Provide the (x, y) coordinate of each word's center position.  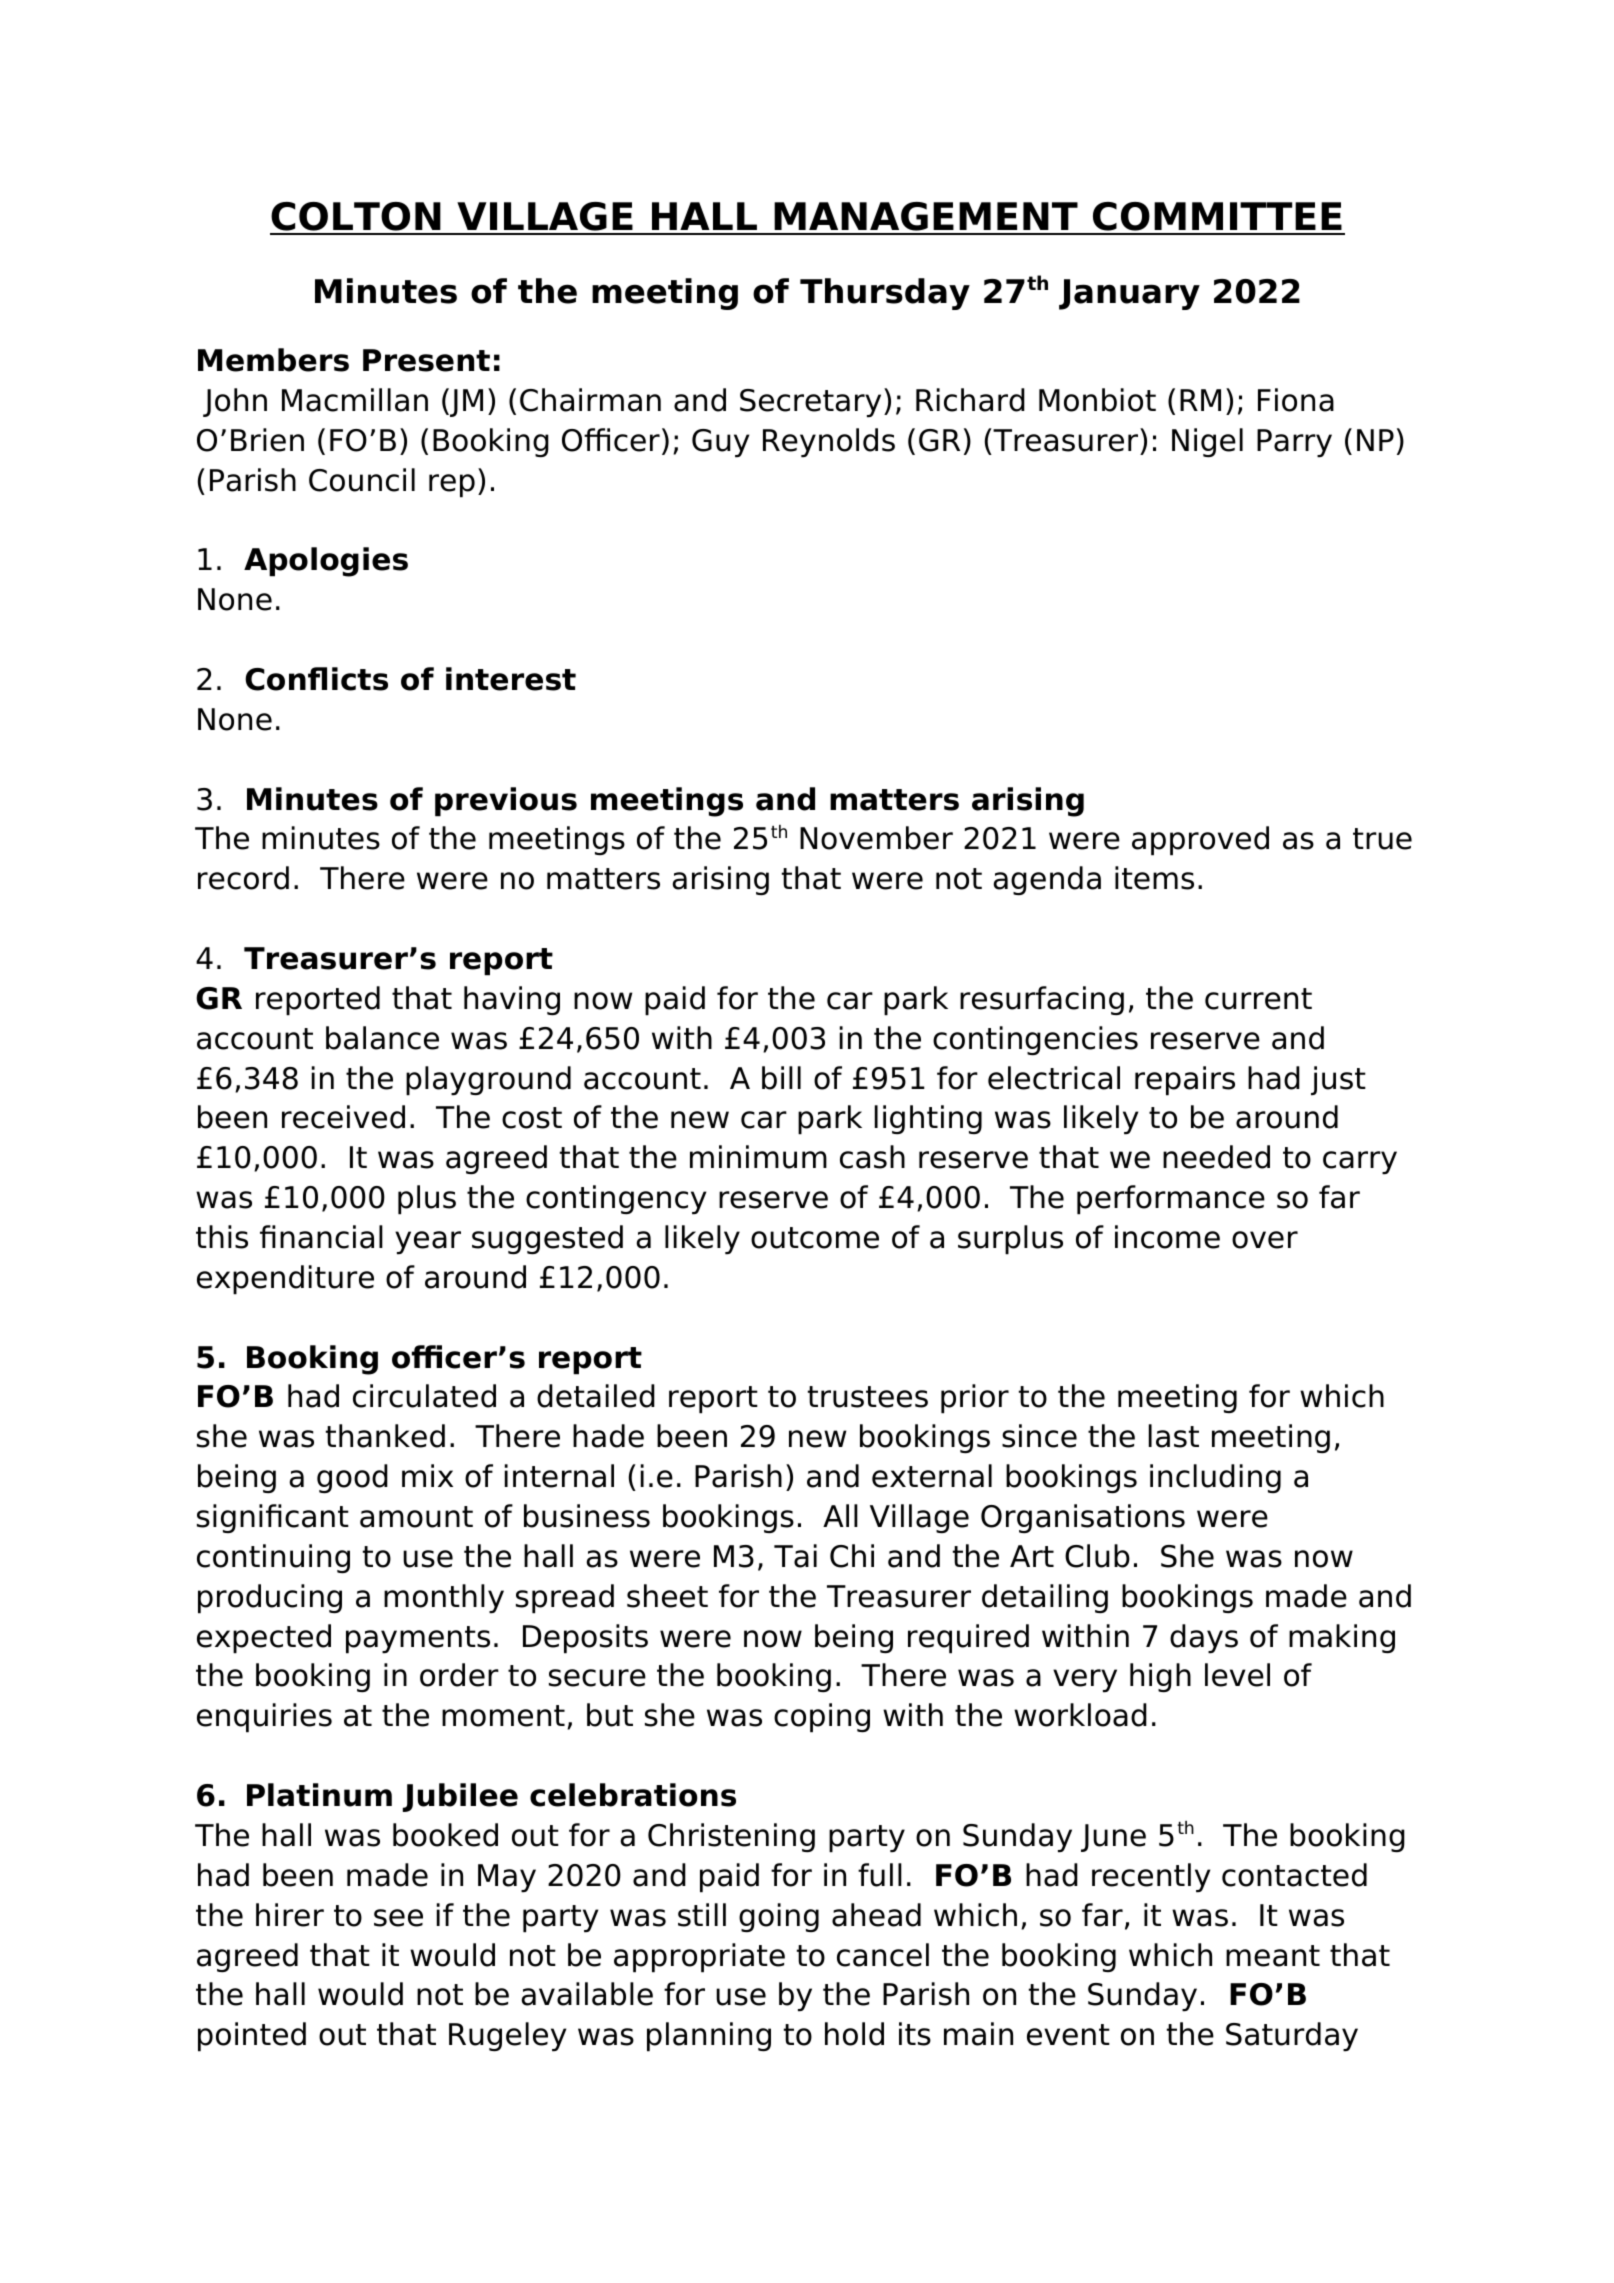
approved (1200, 841)
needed (1216, 1157)
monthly (444, 1599)
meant (1273, 1956)
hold (854, 2034)
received (343, 1117)
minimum (758, 1157)
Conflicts (316, 679)
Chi (852, 1556)
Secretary (810, 403)
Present (426, 360)
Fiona (1296, 400)
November (876, 838)
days (1204, 1639)
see (398, 1918)
